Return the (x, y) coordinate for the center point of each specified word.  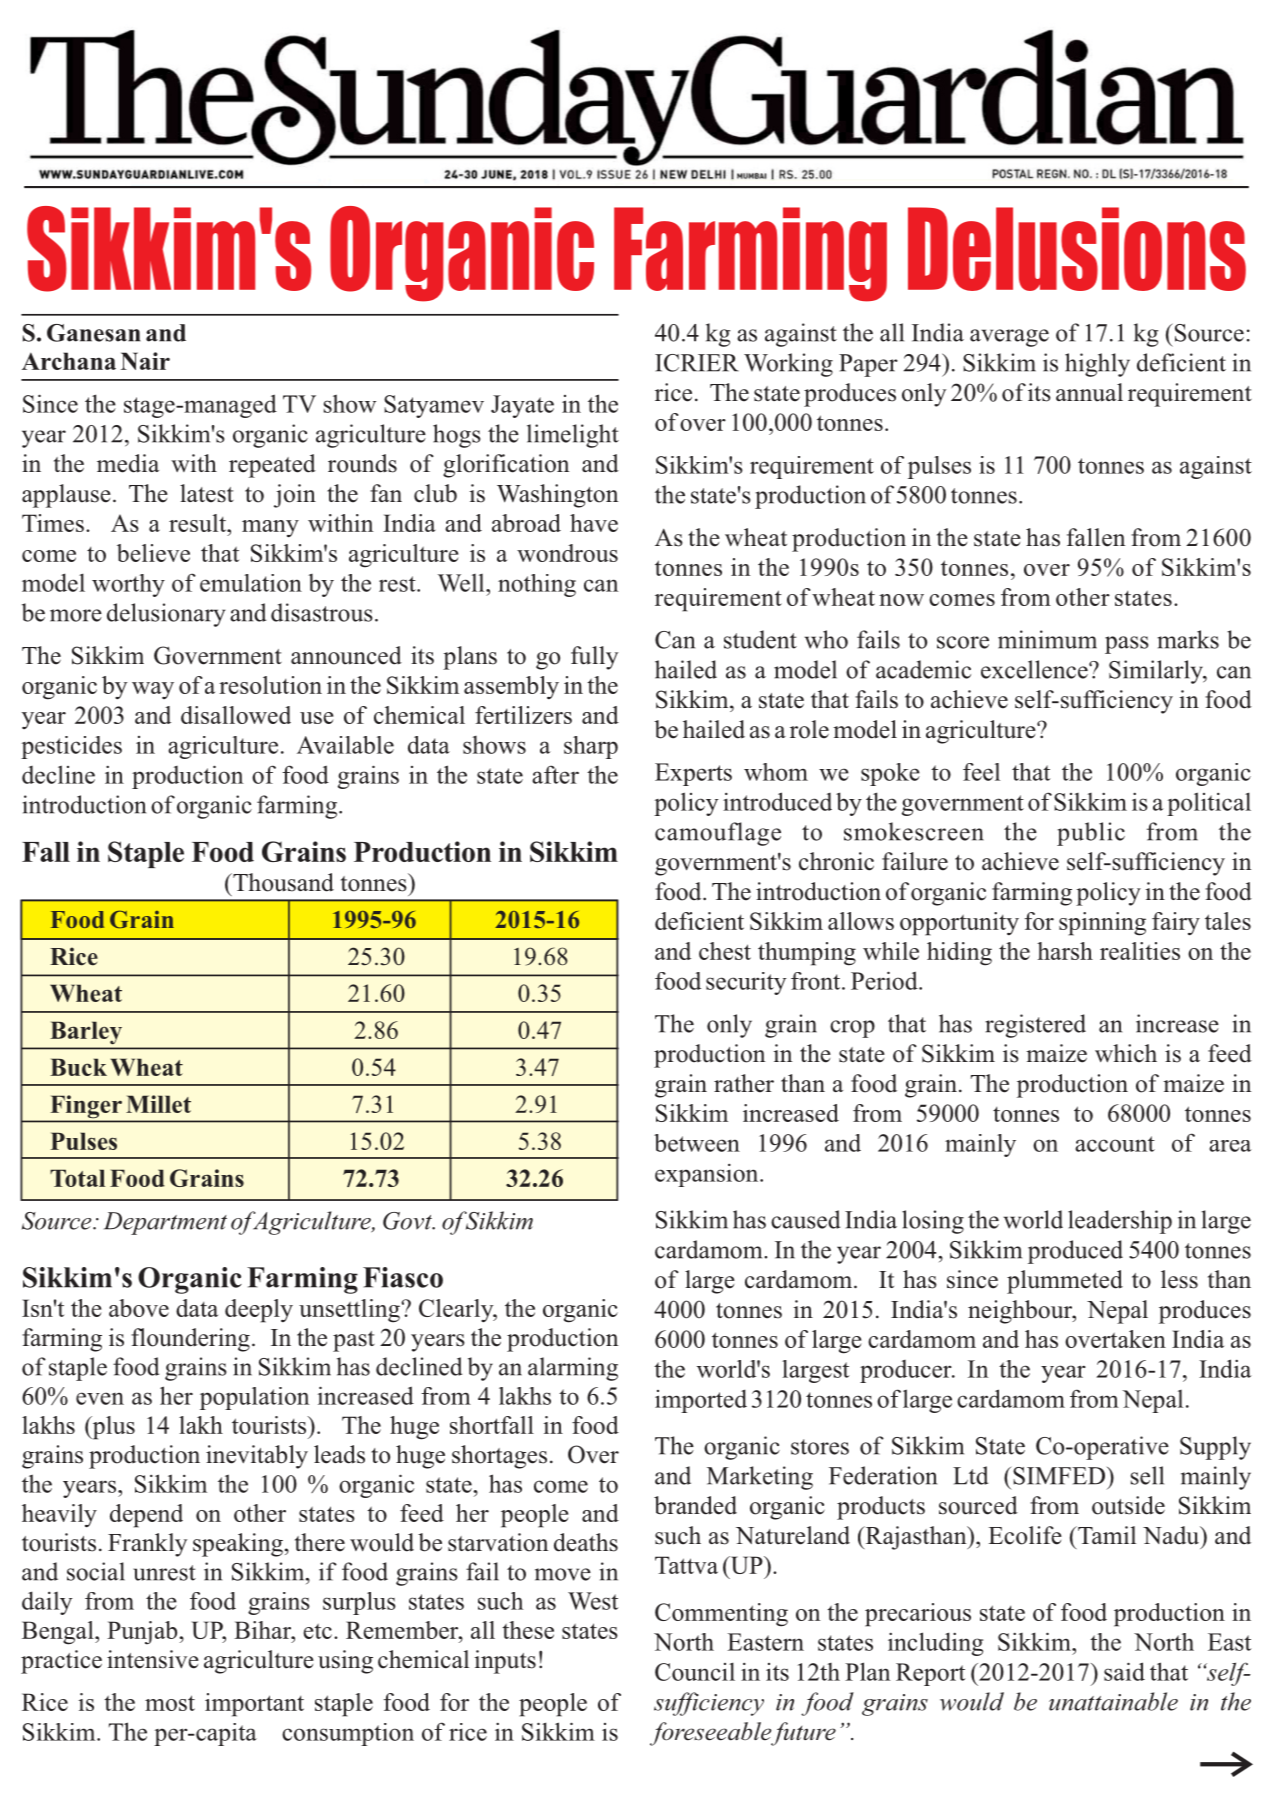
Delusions (1077, 249)
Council (695, 1671)
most (170, 1703)
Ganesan (93, 333)
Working (788, 365)
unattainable (1113, 1701)
